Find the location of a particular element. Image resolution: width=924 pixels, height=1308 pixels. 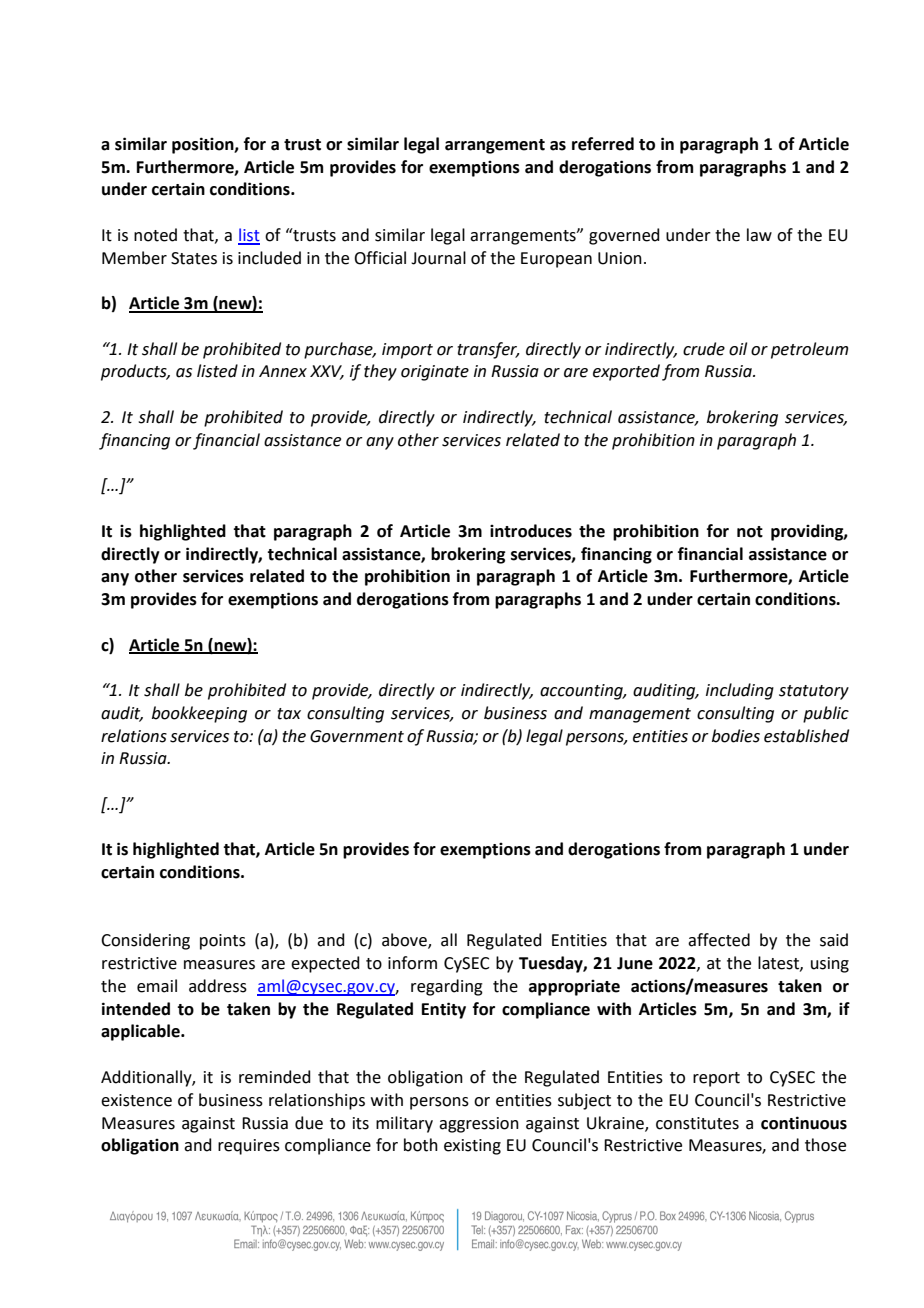

noted is located at coordinates (155, 235).
